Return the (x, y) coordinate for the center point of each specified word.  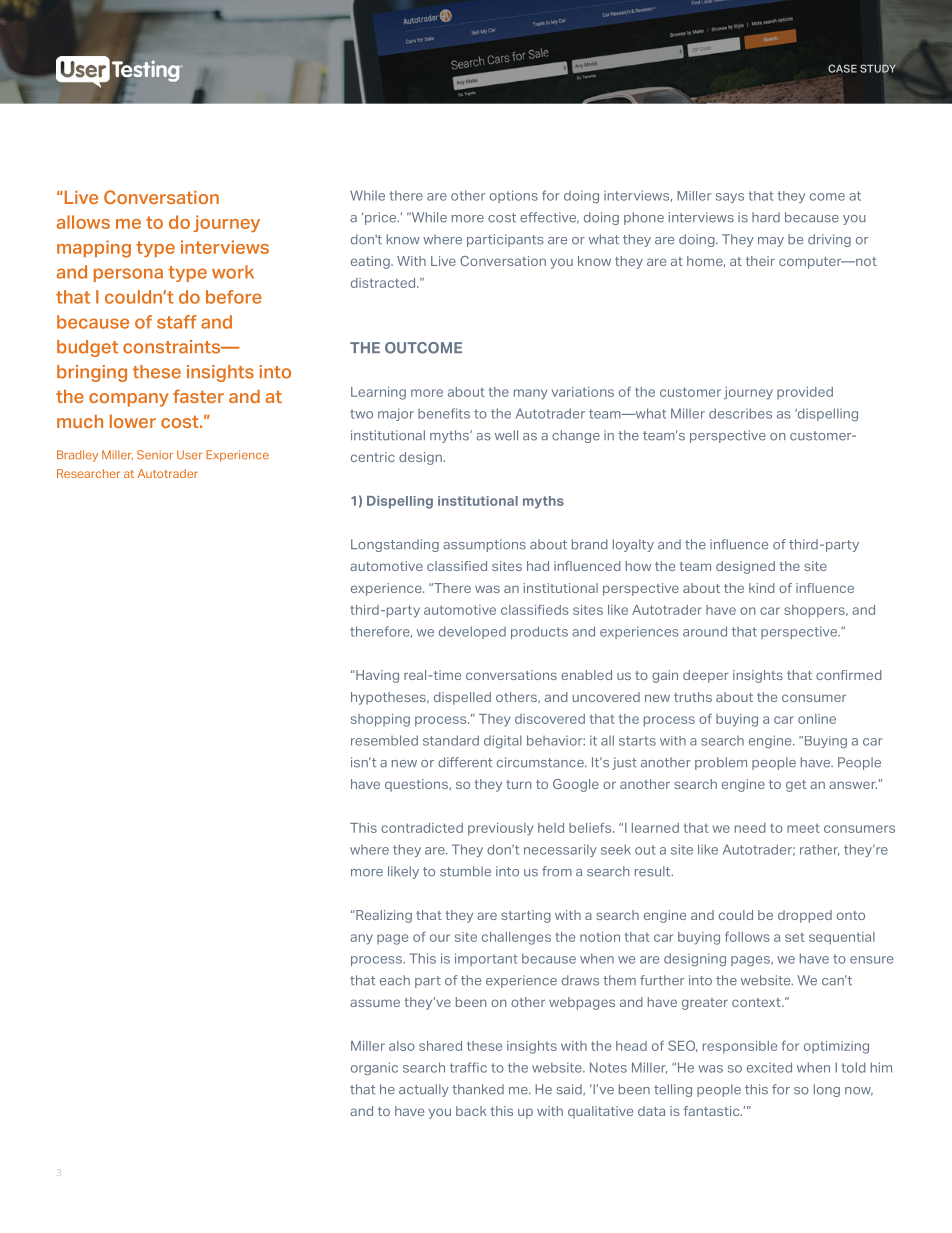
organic (374, 1068)
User (190, 455)
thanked (478, 1089)
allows (83, 222)
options (514, 196)
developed (472, 632)
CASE (842, 68)
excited (769, 1067)
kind (762, 588)
